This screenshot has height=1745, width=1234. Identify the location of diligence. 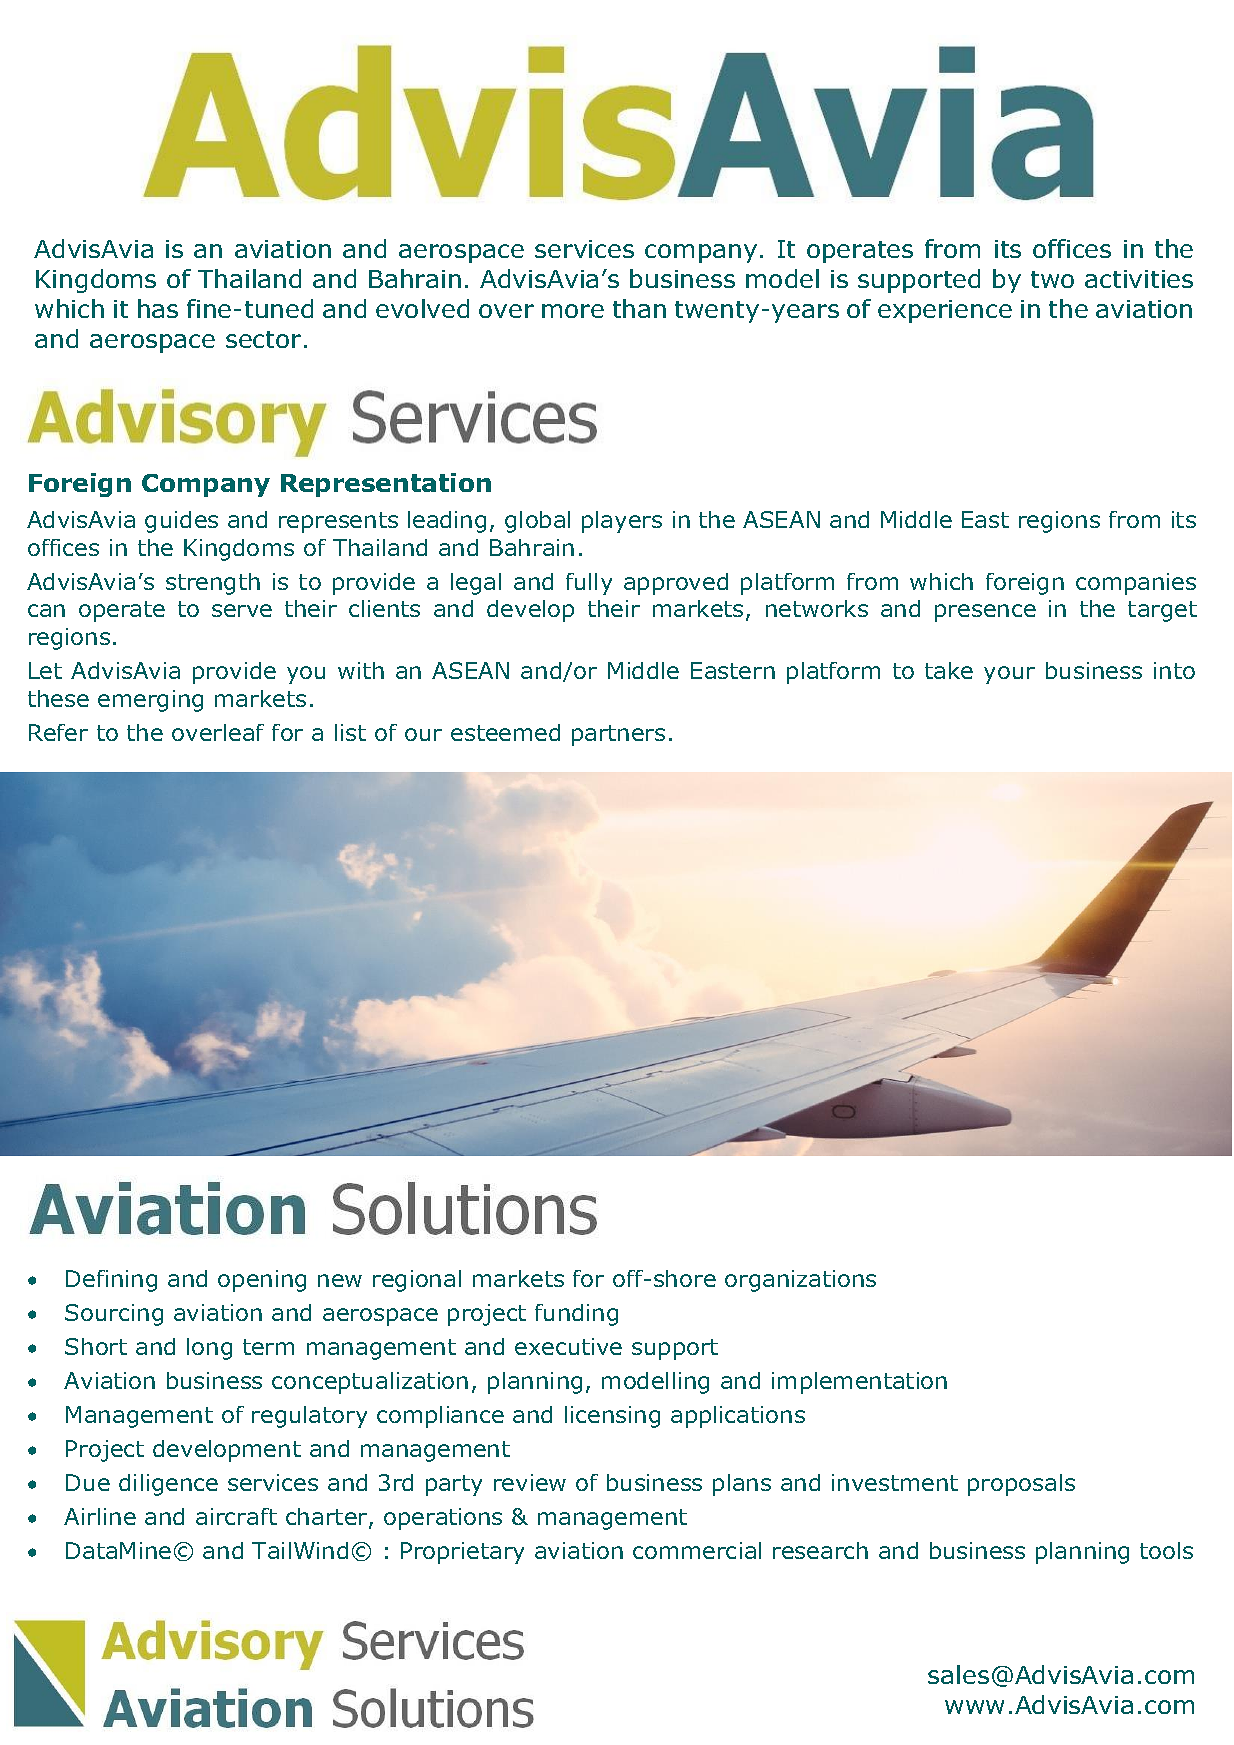
(168, 1485).
